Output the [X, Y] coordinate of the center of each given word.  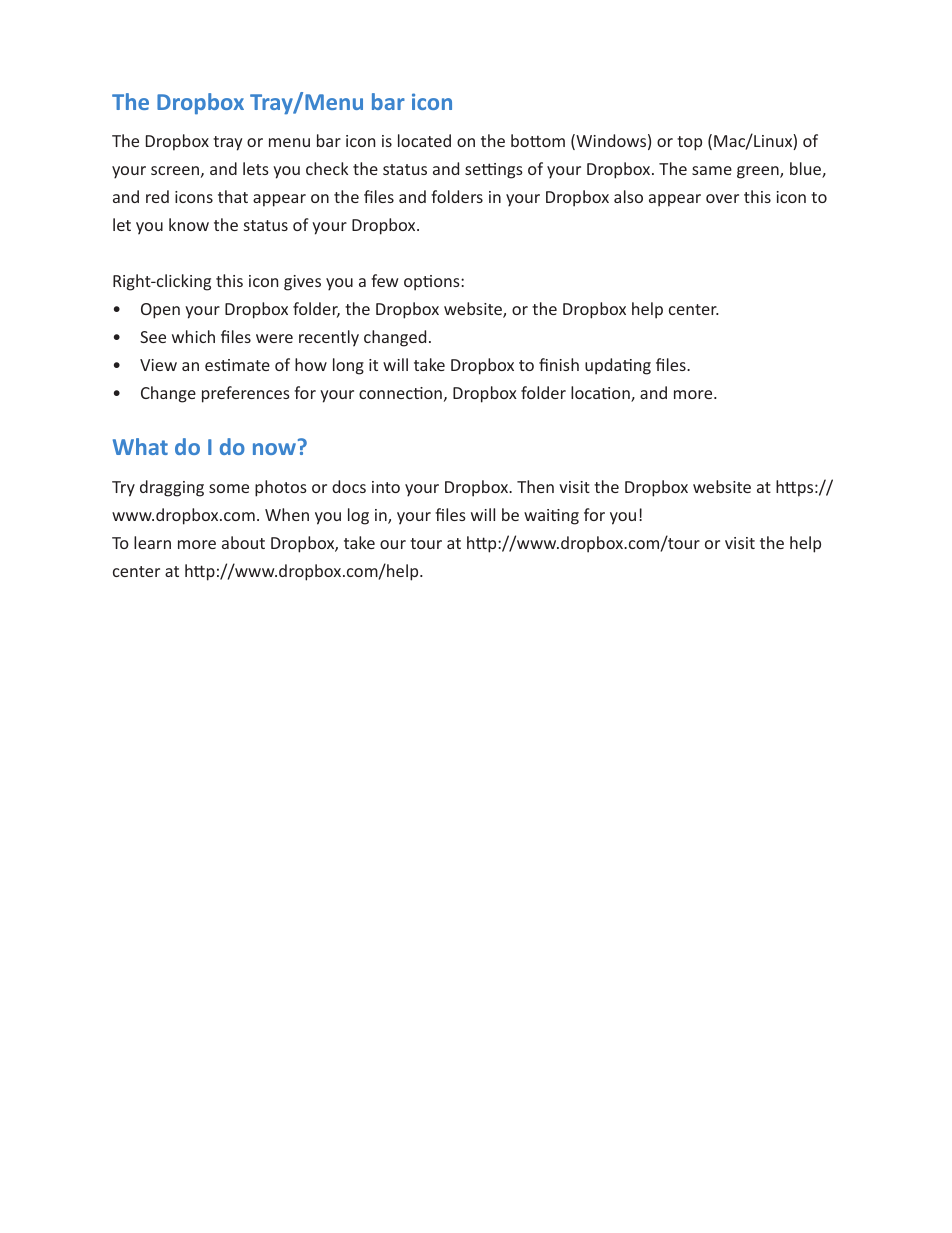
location [601, 394]
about [243, 542]
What [140, 446]
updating [618, 366]
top [689, 143]
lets [256, 168]
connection [400, 393]
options [433, 283]
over [722, 198]
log [358, 516]
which [193, 336]
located [424, 140]
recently [329, 338]
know [189, 224]
